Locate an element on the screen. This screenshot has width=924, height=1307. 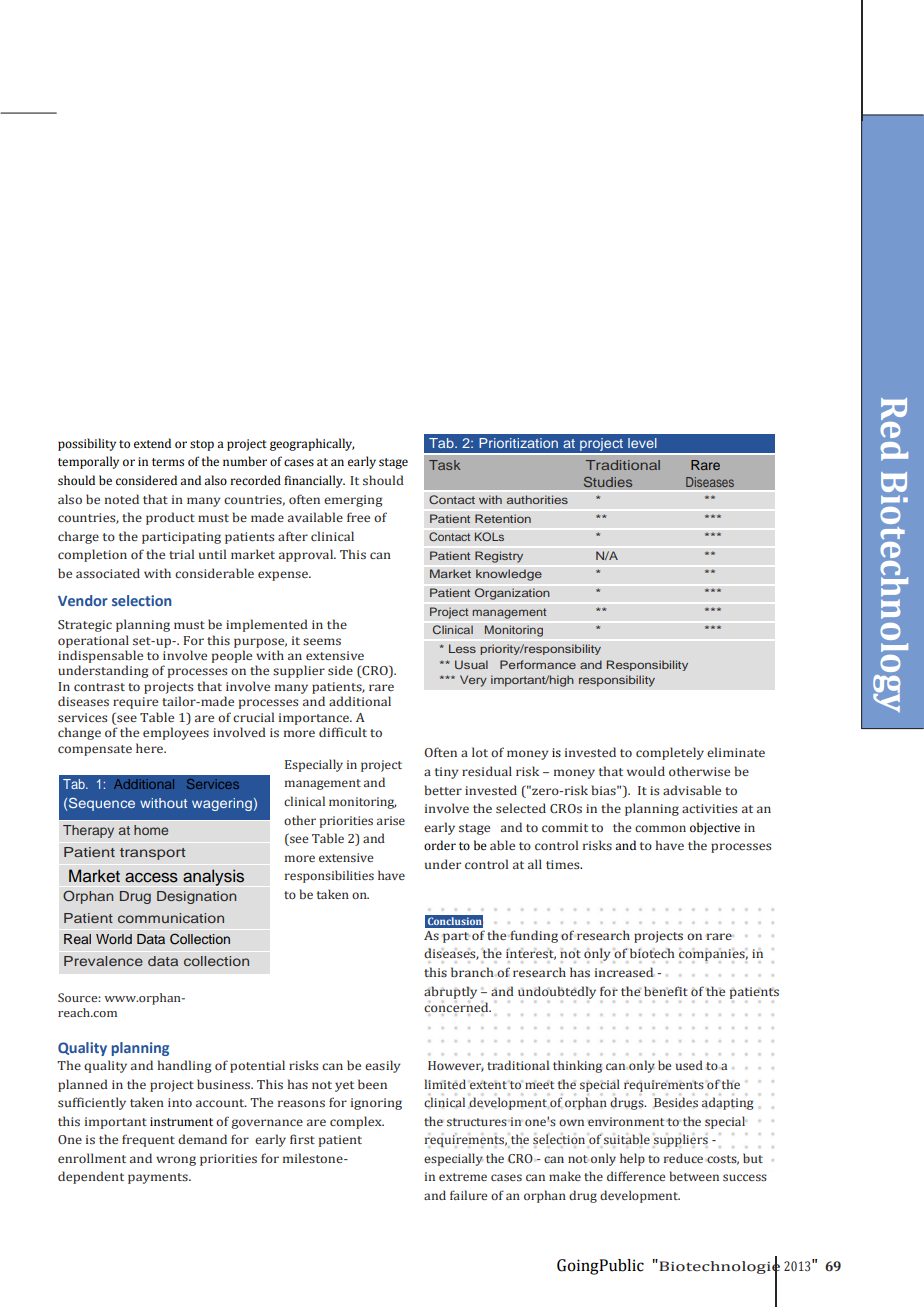
Prevalence is located at coordinates (103, 961).
